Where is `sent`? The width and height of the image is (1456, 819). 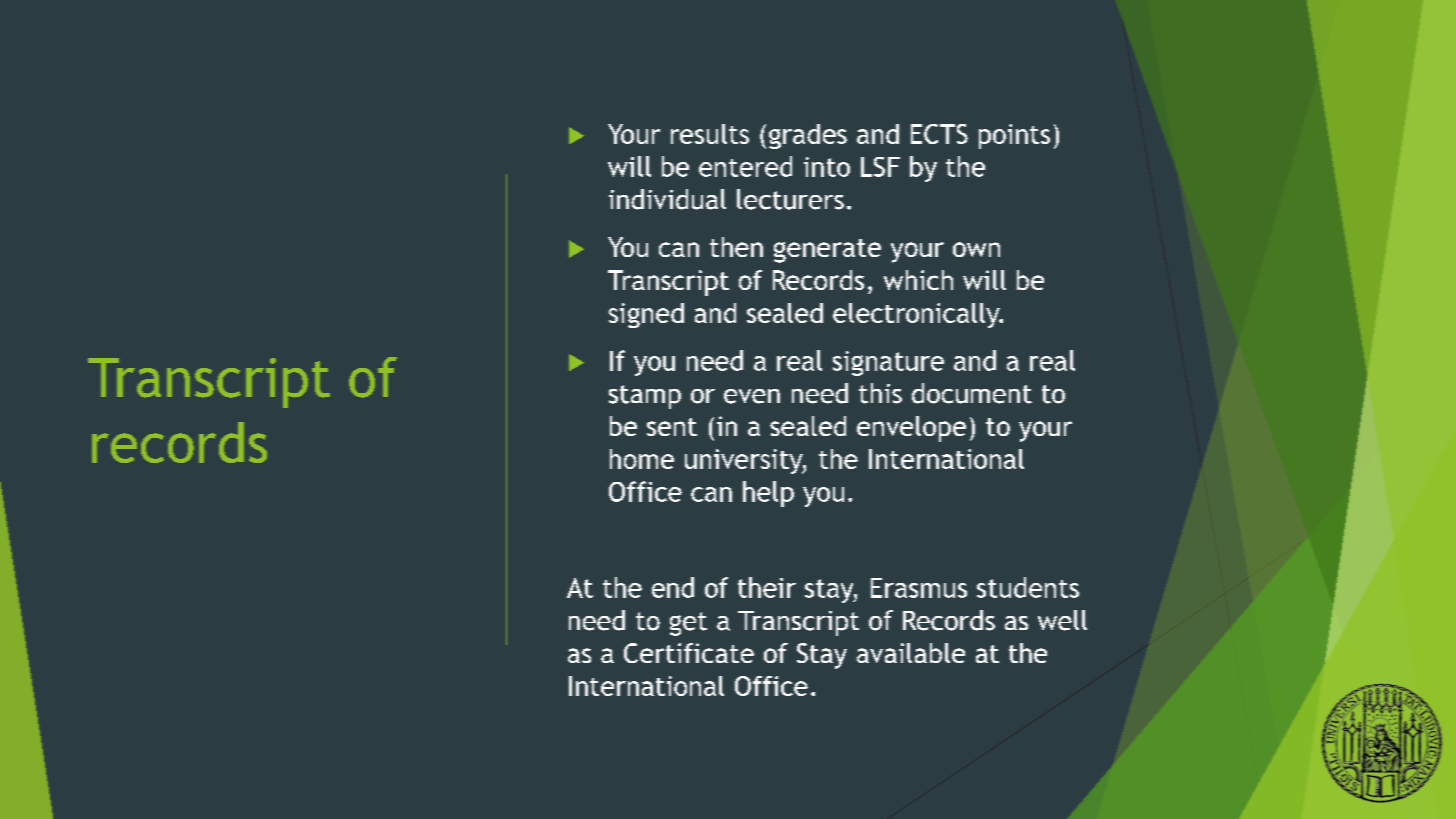
sent is located at coordinates (672, 427).
